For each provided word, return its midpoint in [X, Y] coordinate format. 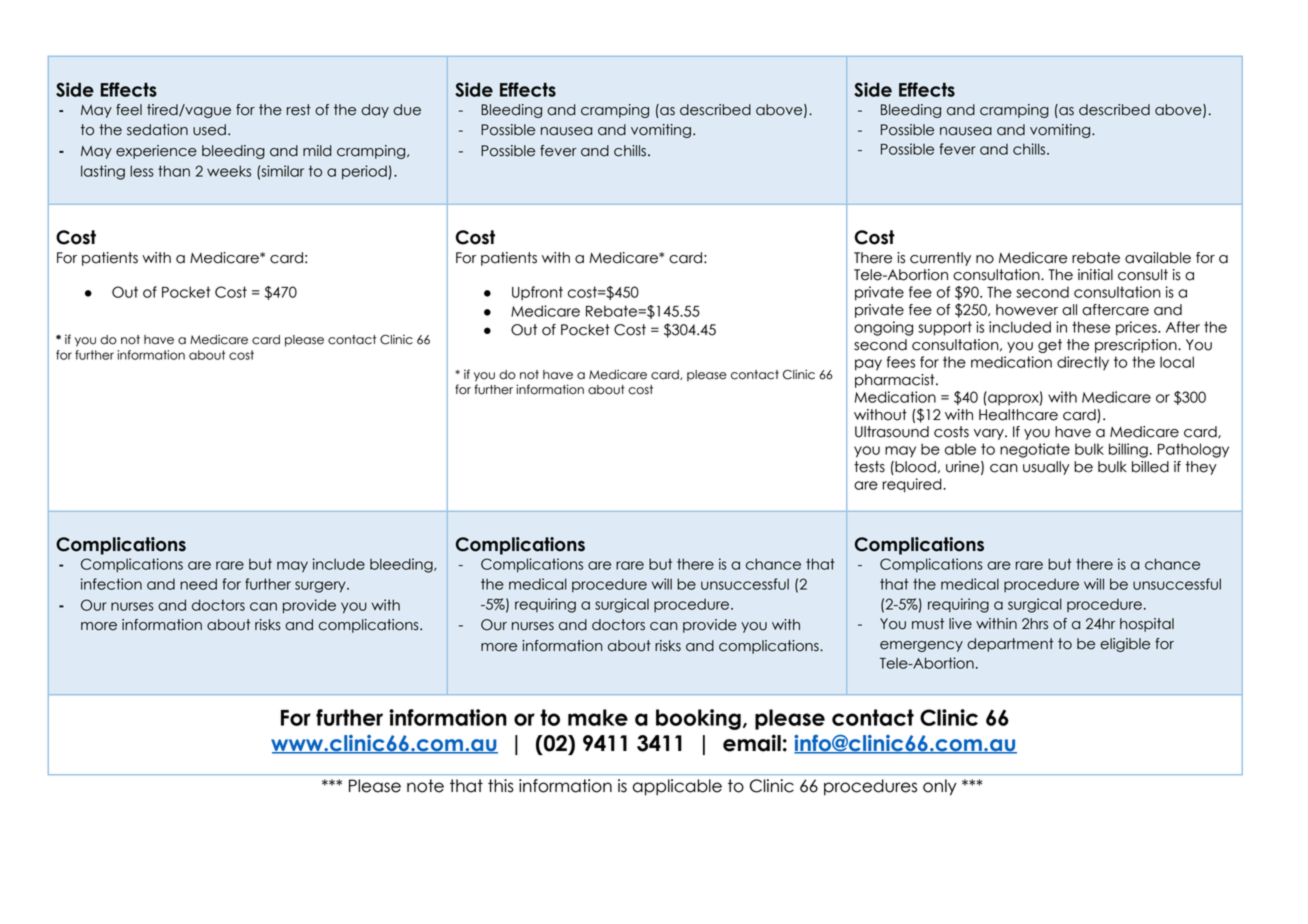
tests [869, 467]
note [425, 786]
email [752, 743]
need [198, 584]
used [209, 130]
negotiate [1035, 450]
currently [940, 259]
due [407, 110]
